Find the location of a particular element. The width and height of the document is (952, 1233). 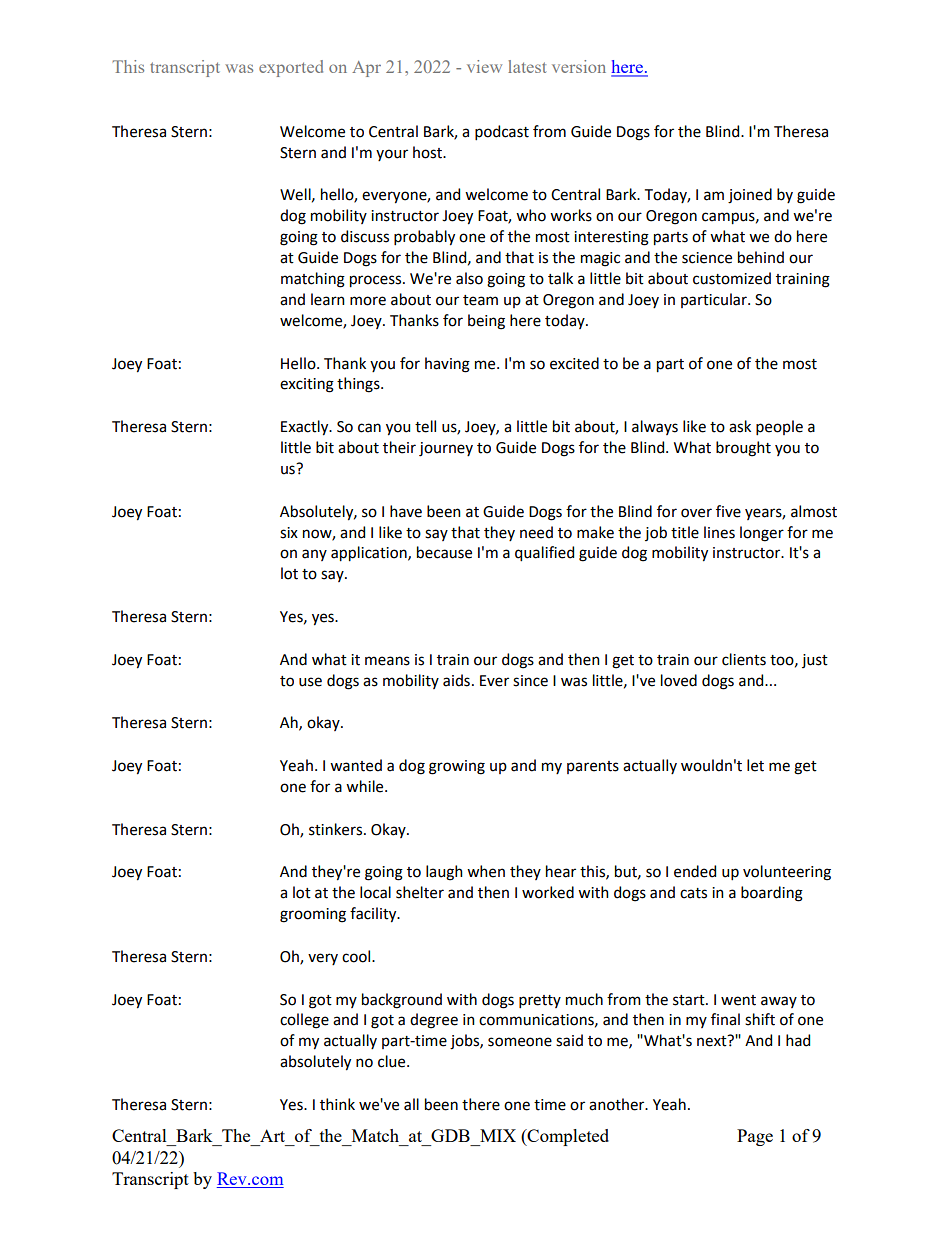

Apr is located at coordinates (366, 69).
